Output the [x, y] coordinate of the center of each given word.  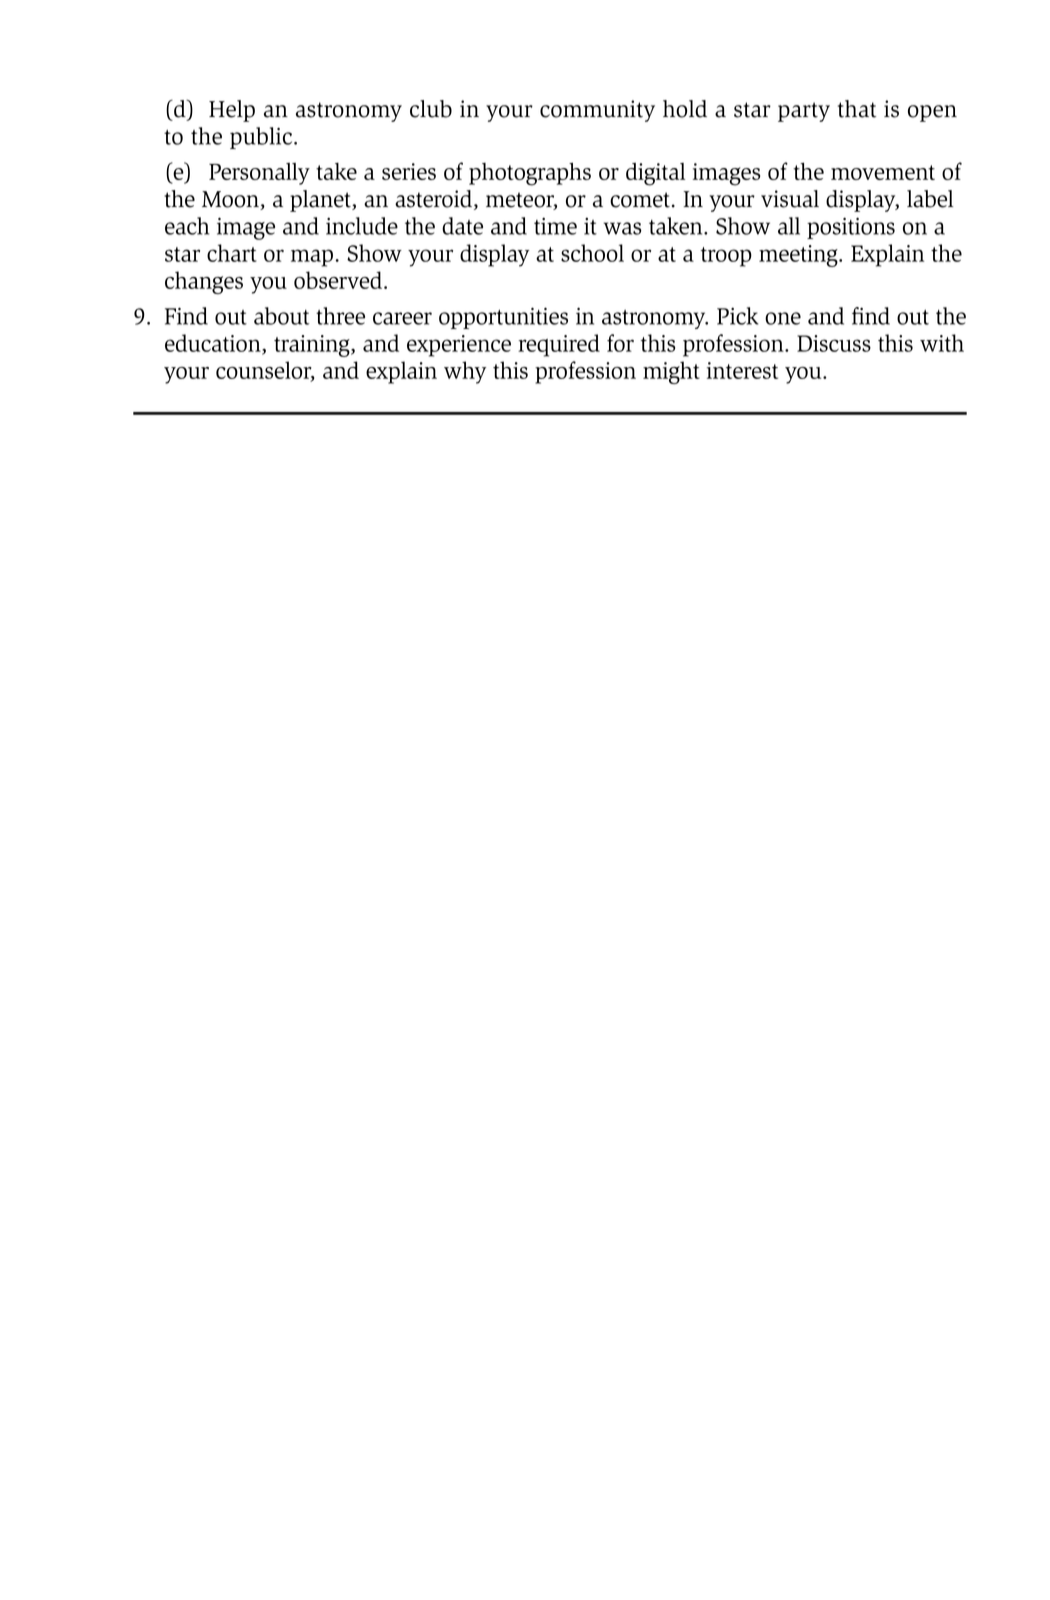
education [214, 344]
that [857, 109]
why [465, 372]
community [597, 111]
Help [232, 111]
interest [742, 370]
